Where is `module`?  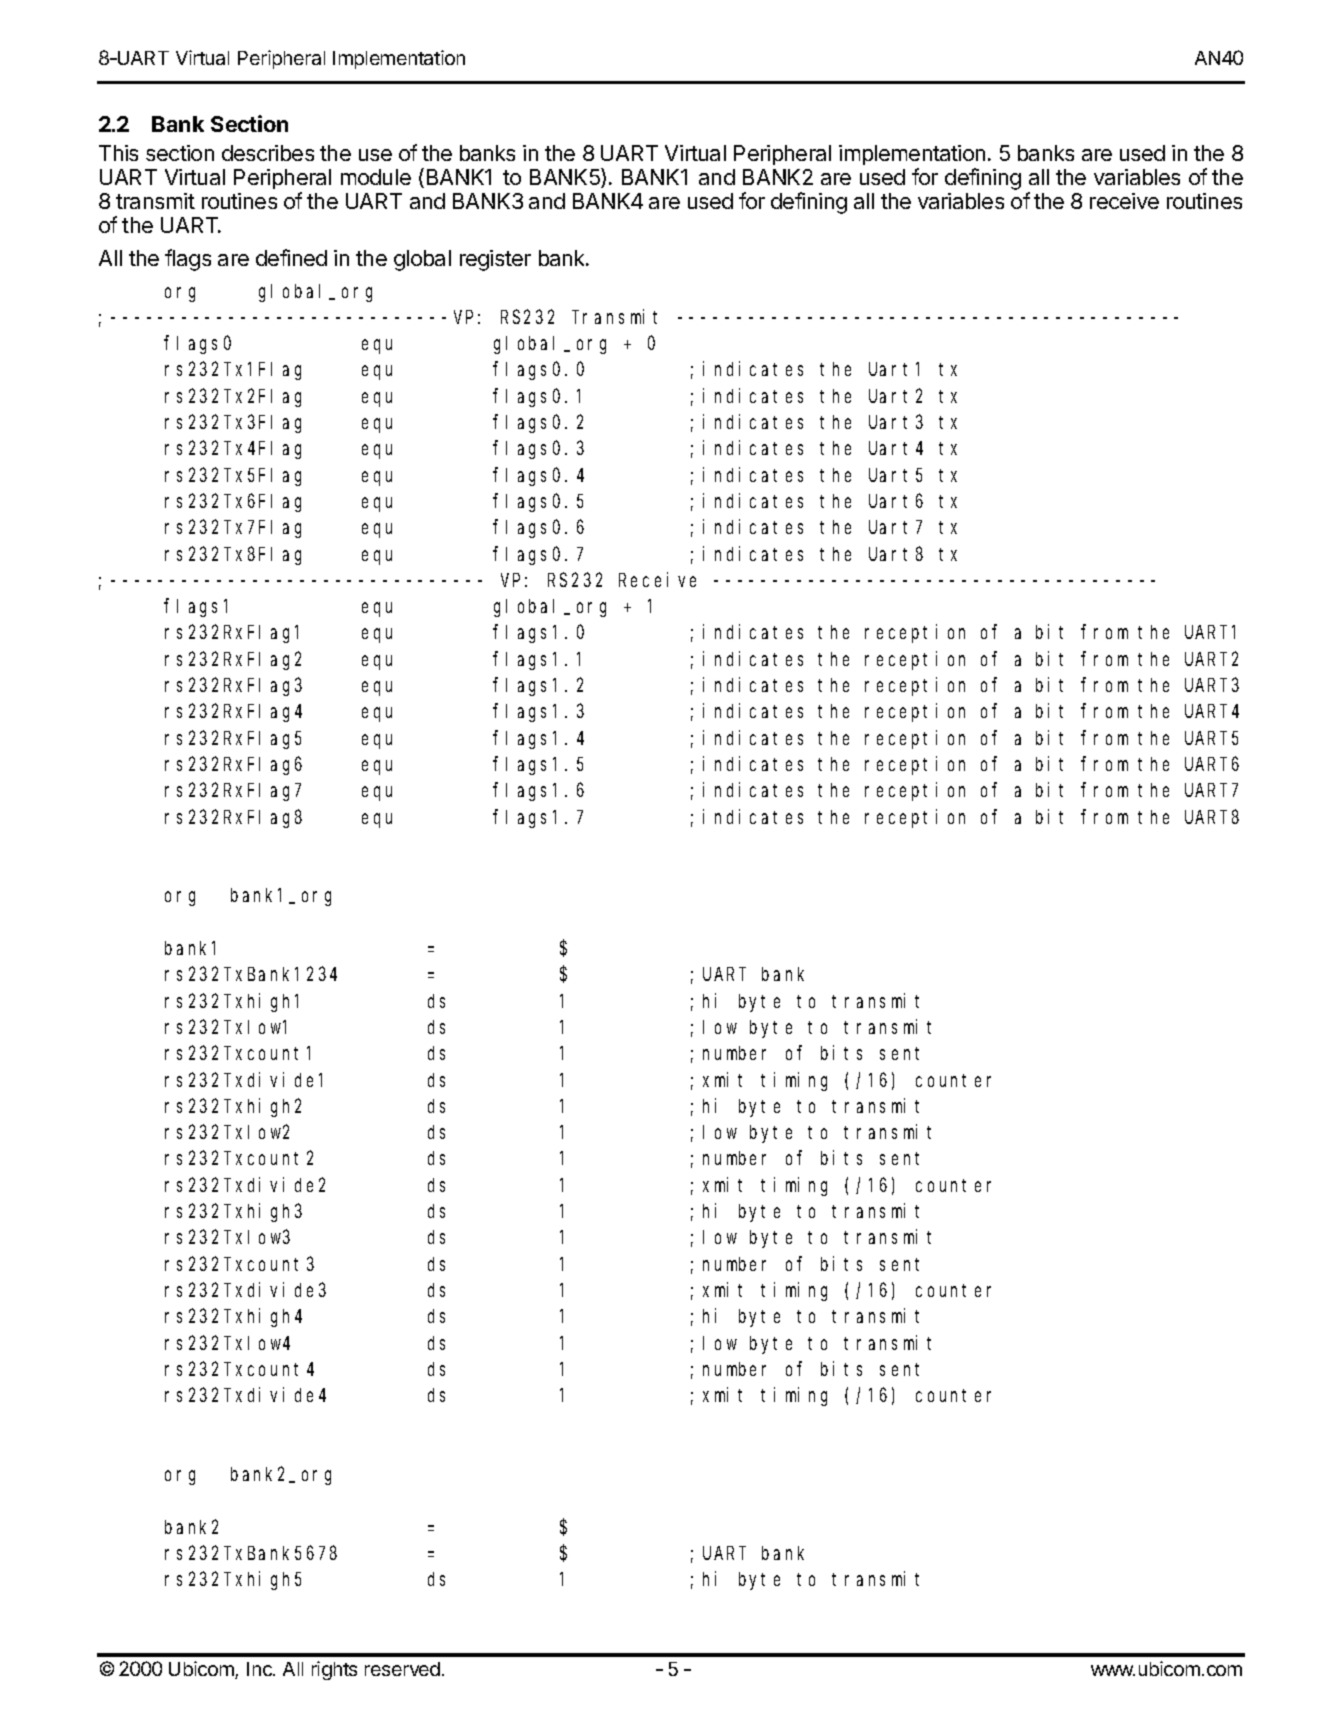 module is located at coordinates (376, 177).
